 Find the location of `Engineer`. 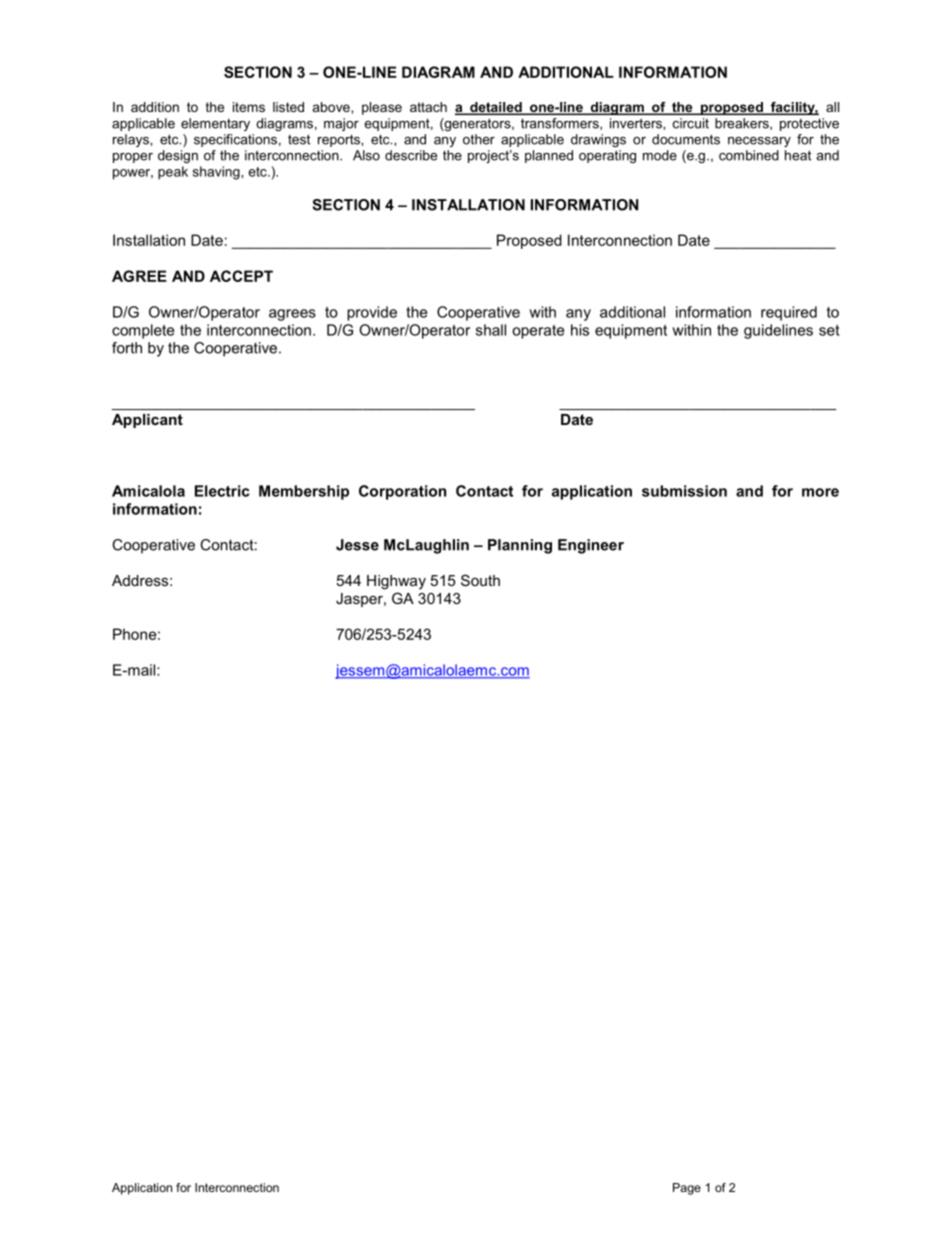

Engineer is located at coordinates (591, 546).
